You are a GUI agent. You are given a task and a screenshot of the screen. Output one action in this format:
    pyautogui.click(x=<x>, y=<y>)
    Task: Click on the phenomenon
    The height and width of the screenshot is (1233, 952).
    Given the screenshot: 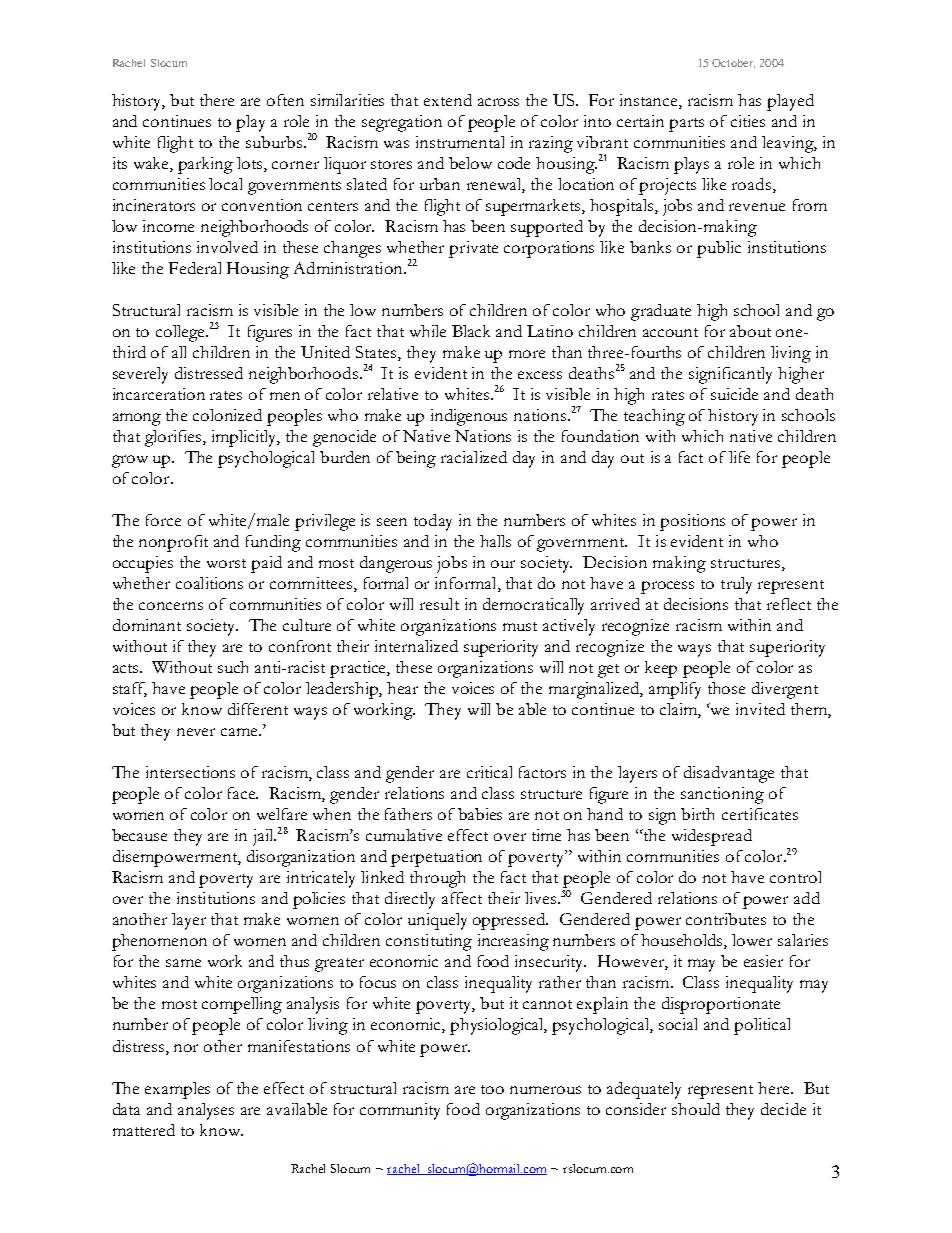 What is the action you would take?
    pyautogui.click(x=159, y=942)
